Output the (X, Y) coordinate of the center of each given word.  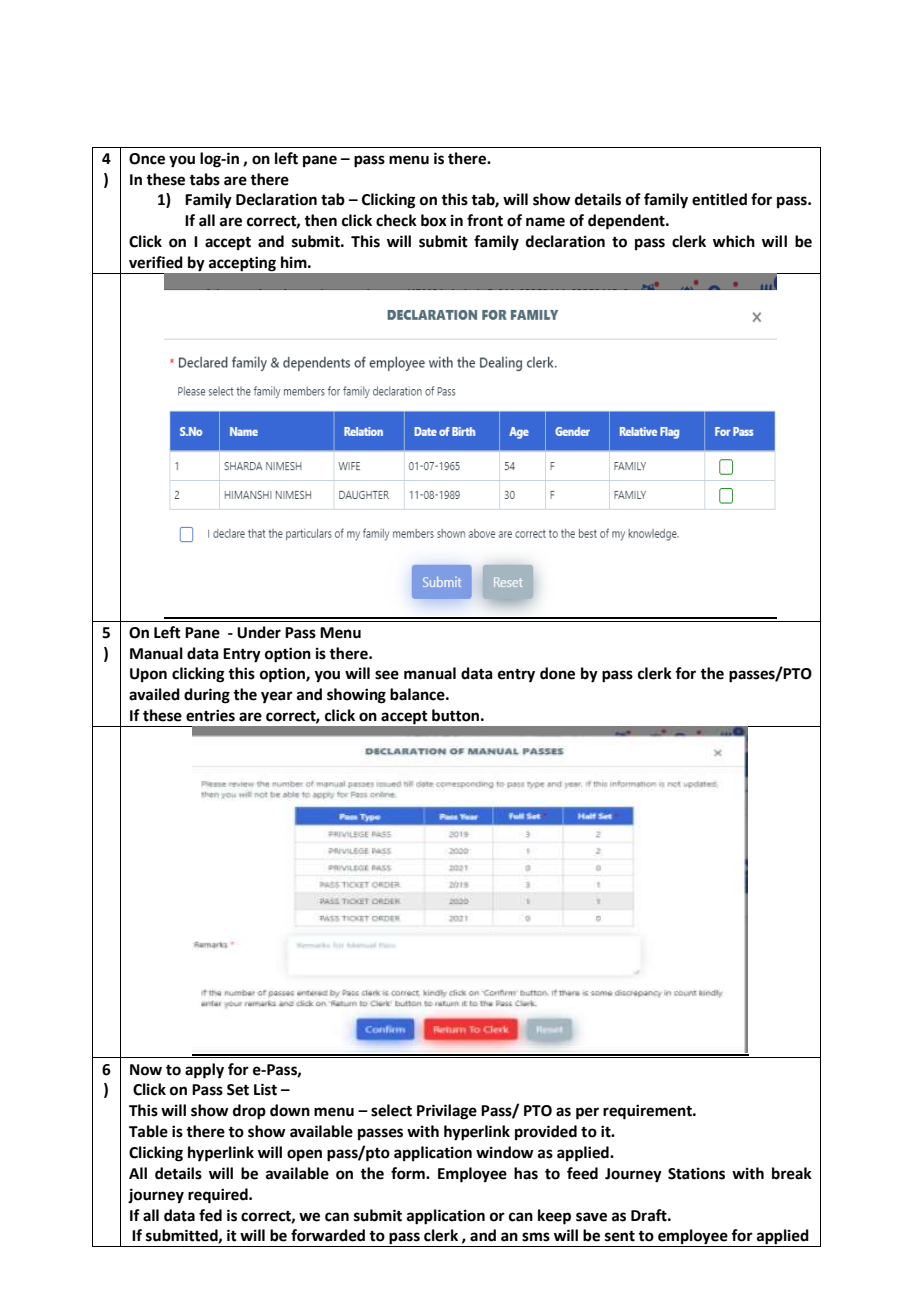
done (557, 673)
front (485, 220)
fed (210, 1215)
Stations (696, 1173)
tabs (204, 179)
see (387, 675)
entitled (719, 199)
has (526, 1173)
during (207, 696)
